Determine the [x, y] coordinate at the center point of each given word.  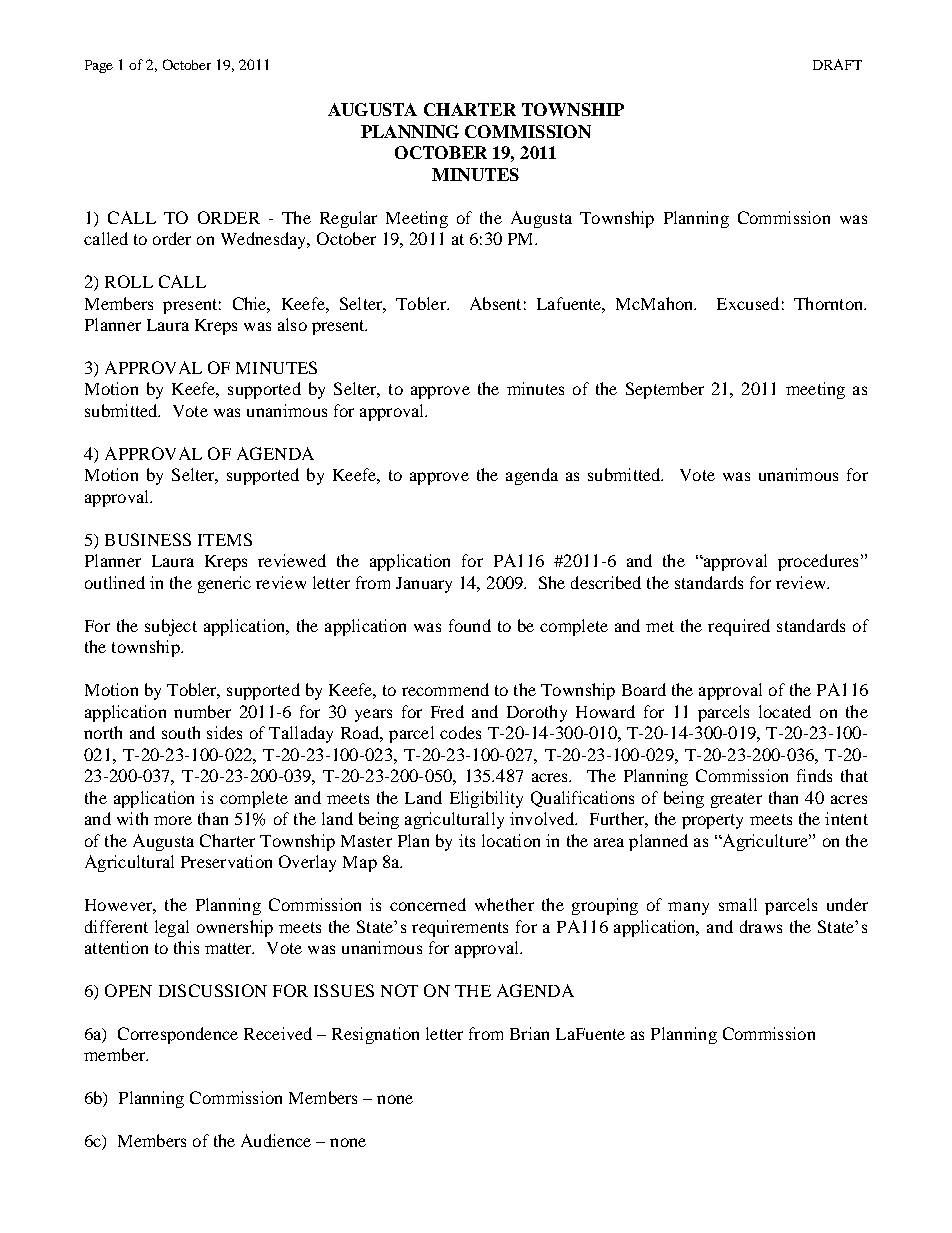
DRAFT [837, 64]
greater [736, 800]
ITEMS [225, 539]
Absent [495, 303]
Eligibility [486, 799]
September [665, 390]
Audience [276, 1140]
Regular [348, 219]
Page [99, 66]
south [181, 732]
